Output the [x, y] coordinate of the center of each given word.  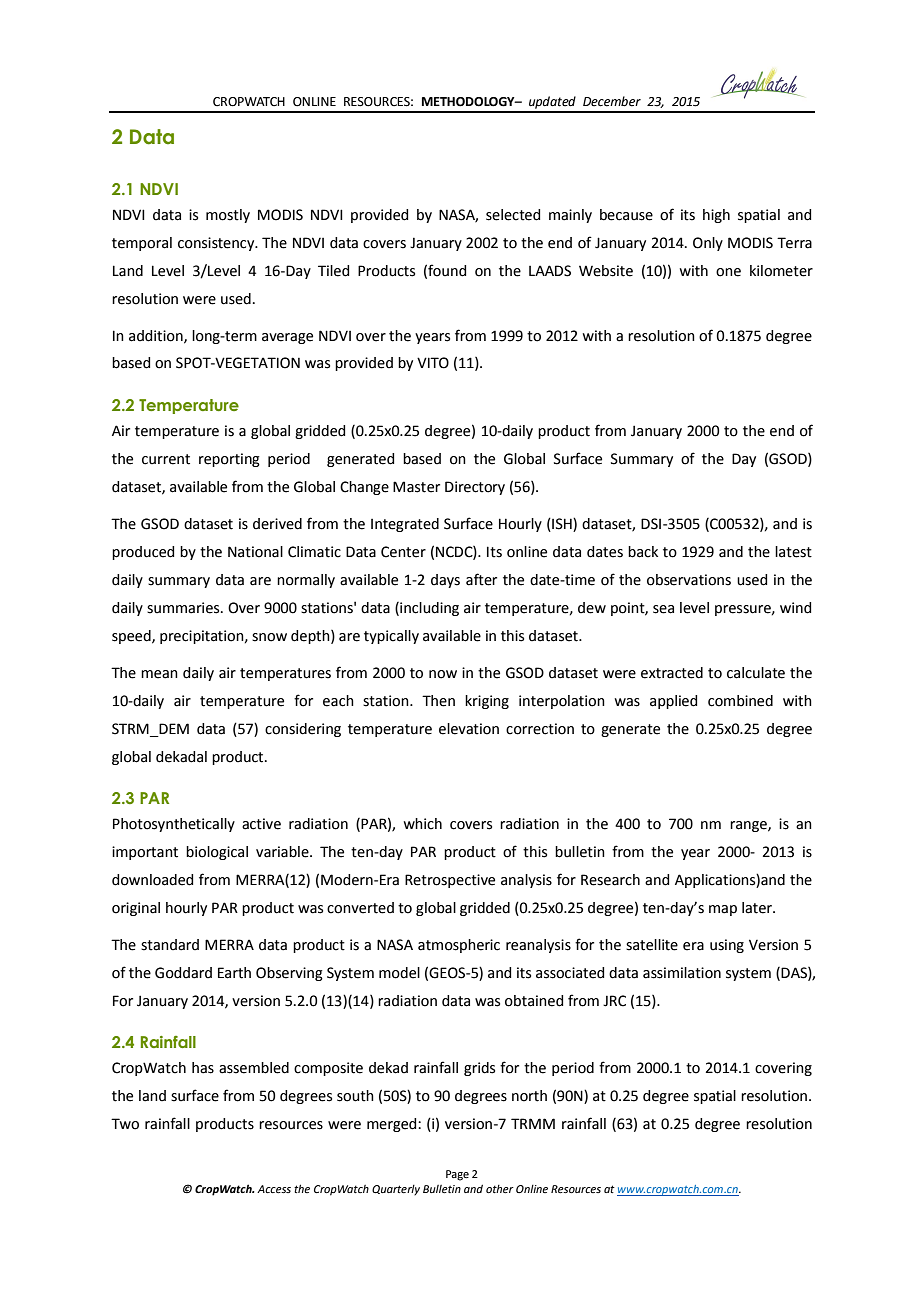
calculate [756, 673]
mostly [228, 216]
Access [274, 1189]
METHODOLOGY [469, 102]
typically [391, 637]
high [716, 216]
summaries [184, 608]
